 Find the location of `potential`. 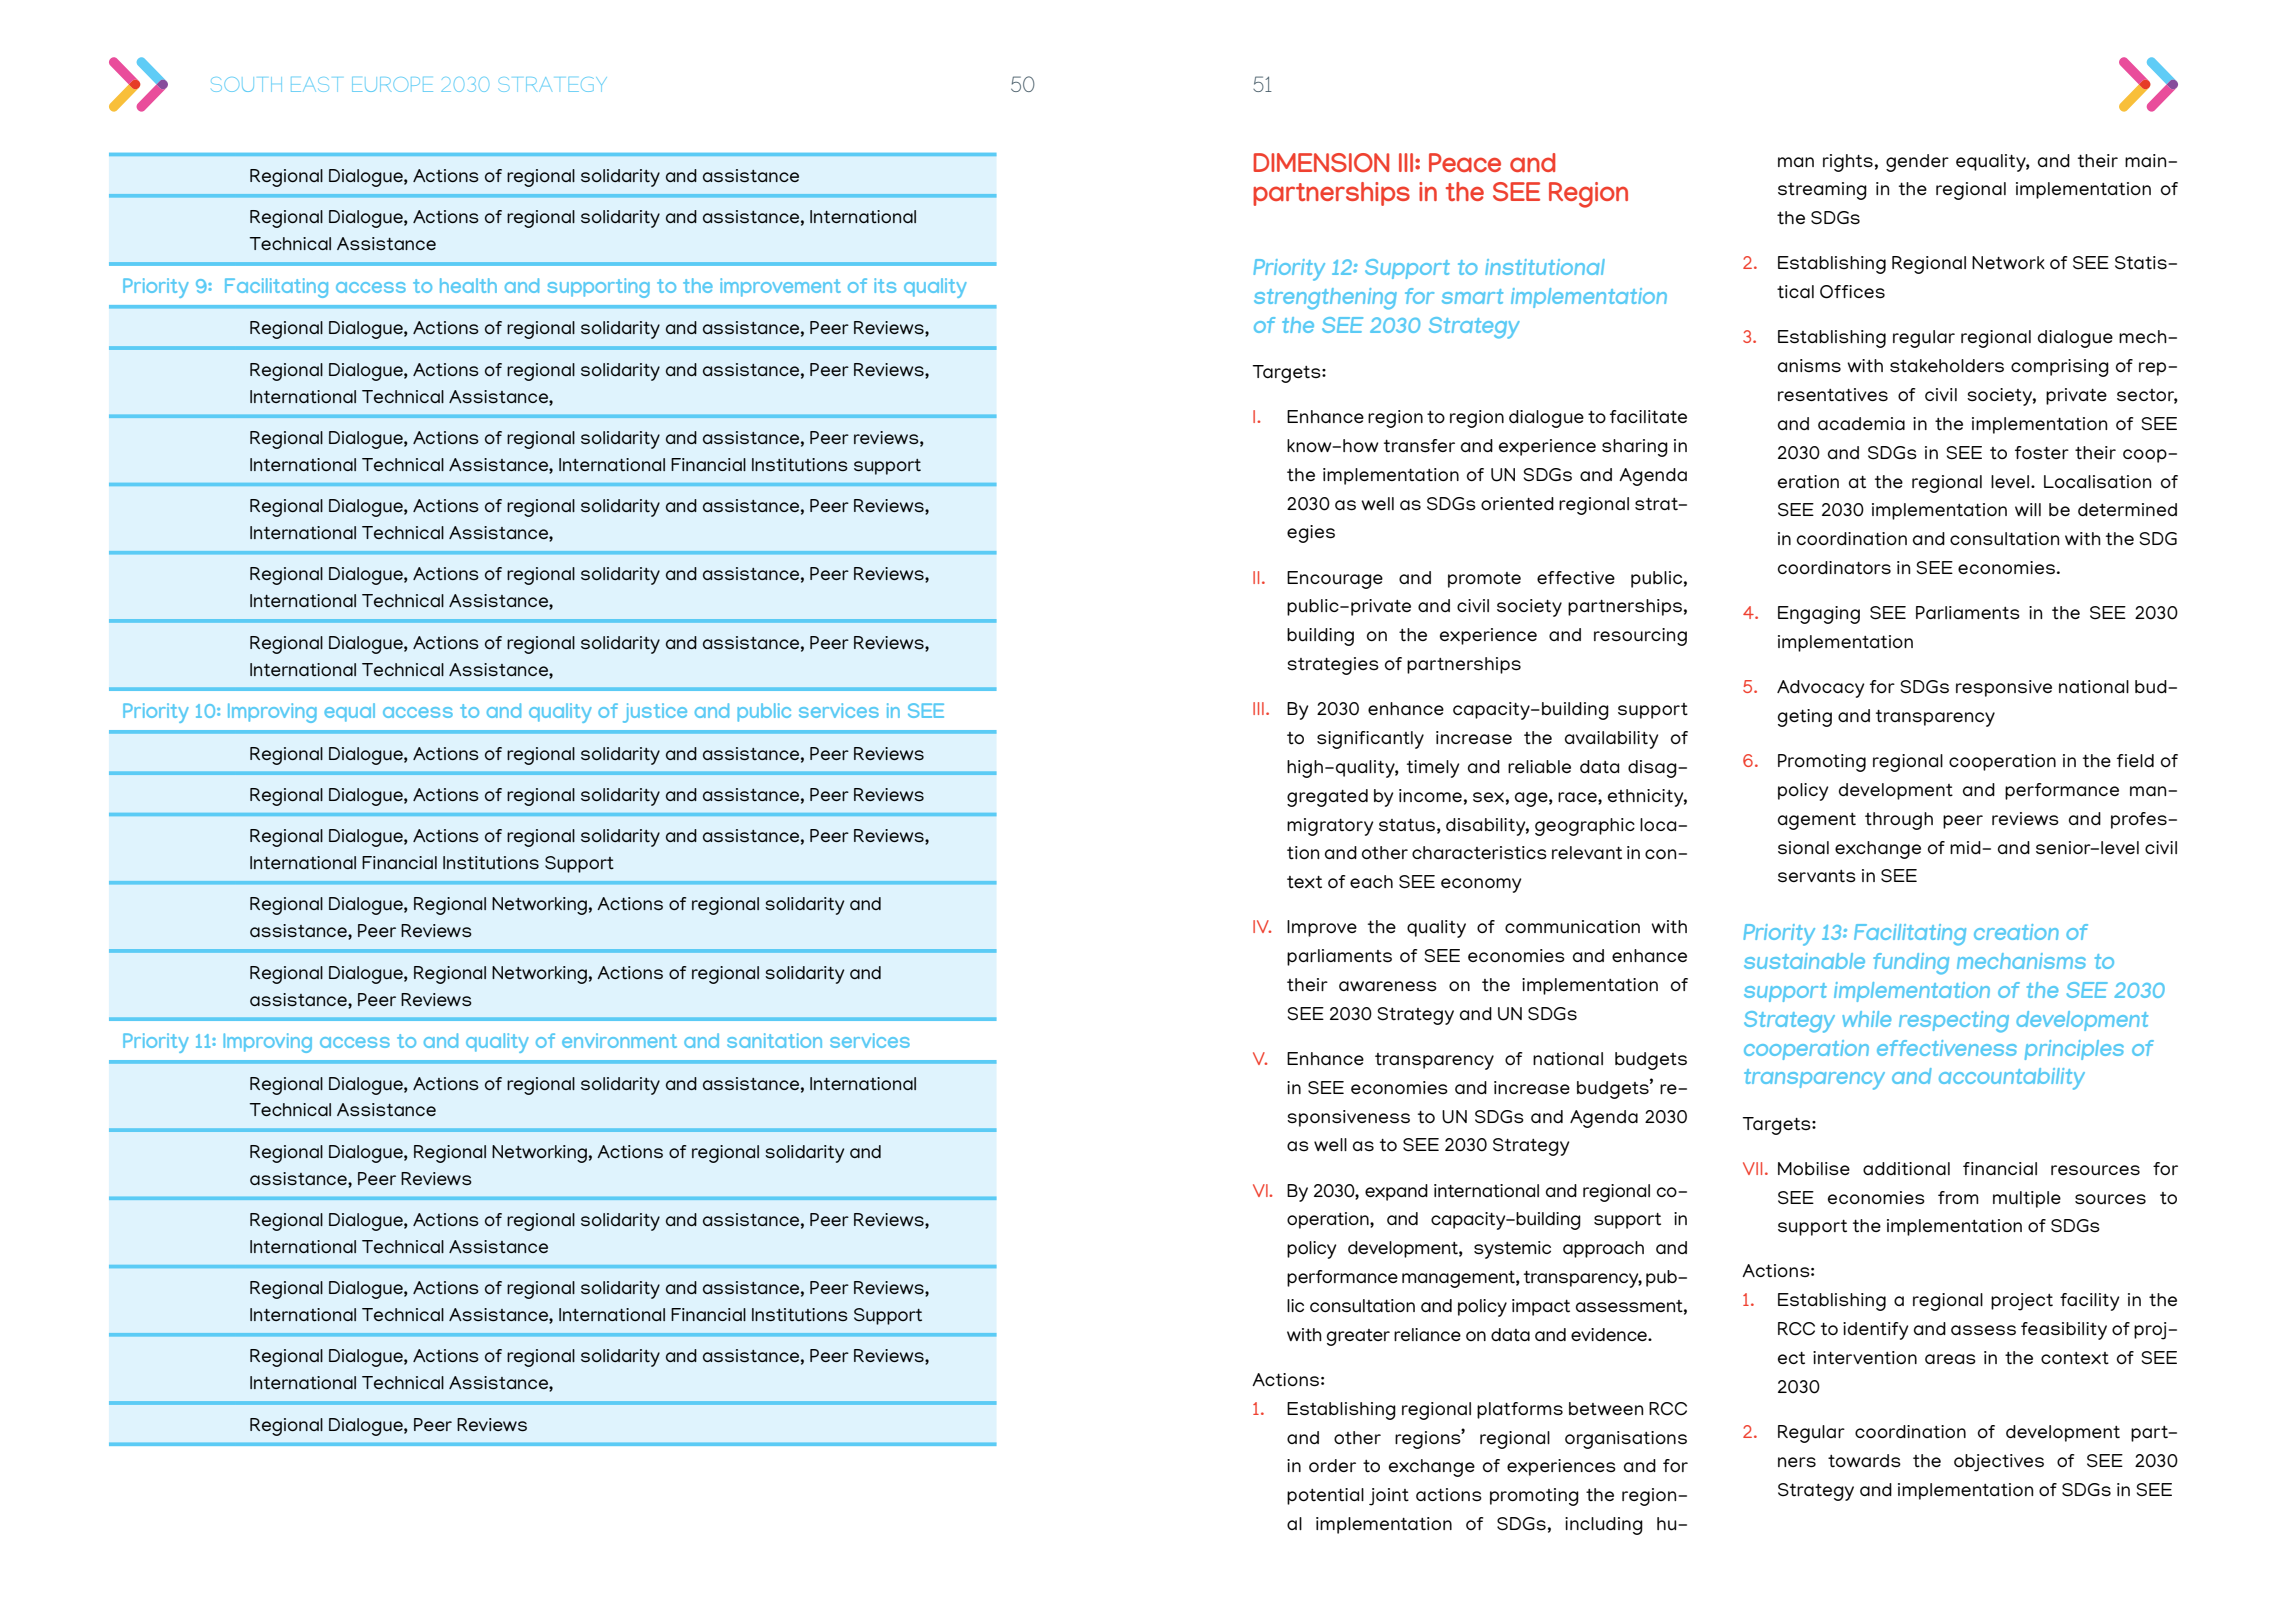

potential is located at coordinates (1325, 1496).
